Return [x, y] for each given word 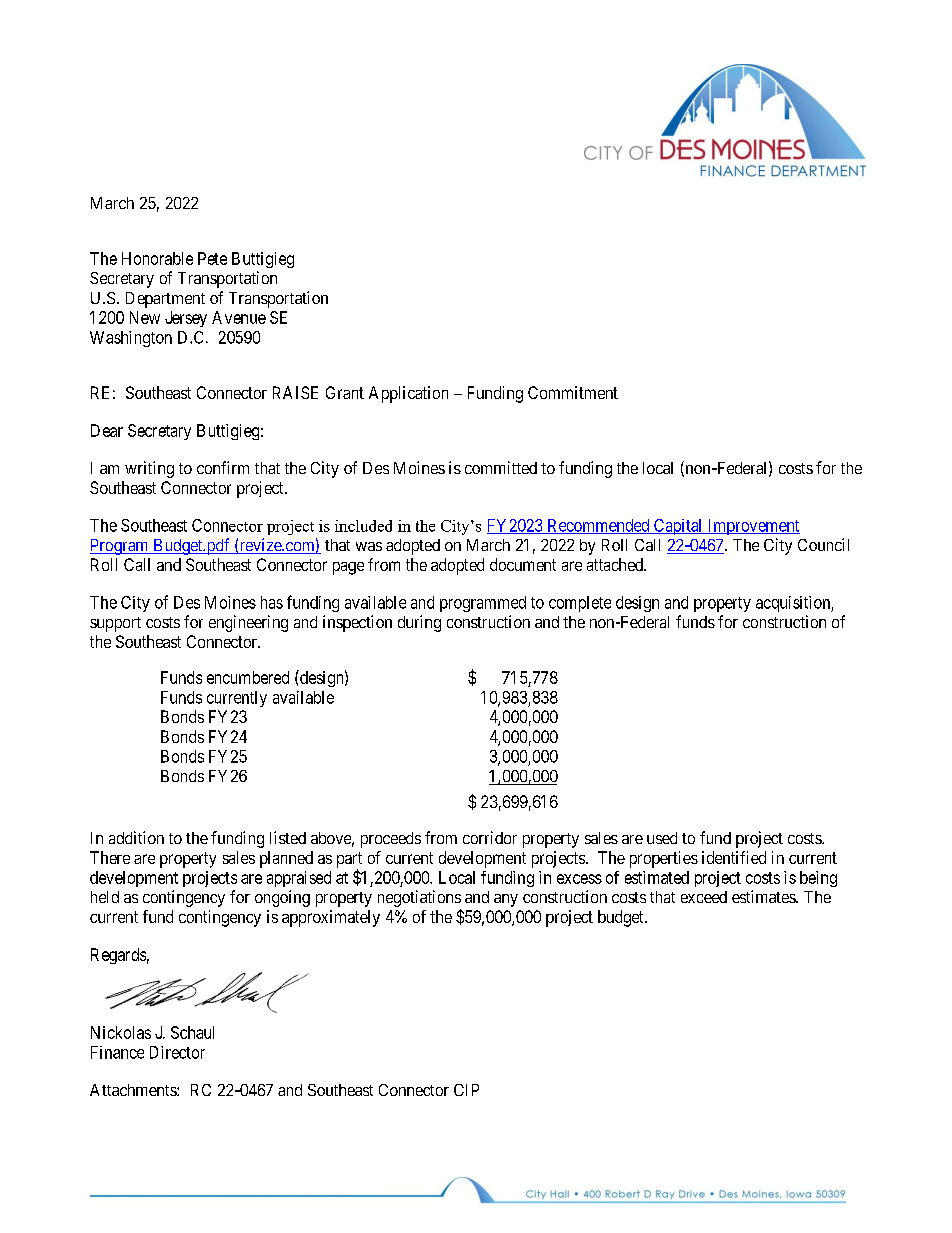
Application [408, 394]
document [523, 564]
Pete [212, 258]
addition [136, 837]
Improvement [752, 527]
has [272, 602]
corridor [490, 837]
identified [734, 857]
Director [177, 1052]
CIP [466, 1090]
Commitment [573, 392]
